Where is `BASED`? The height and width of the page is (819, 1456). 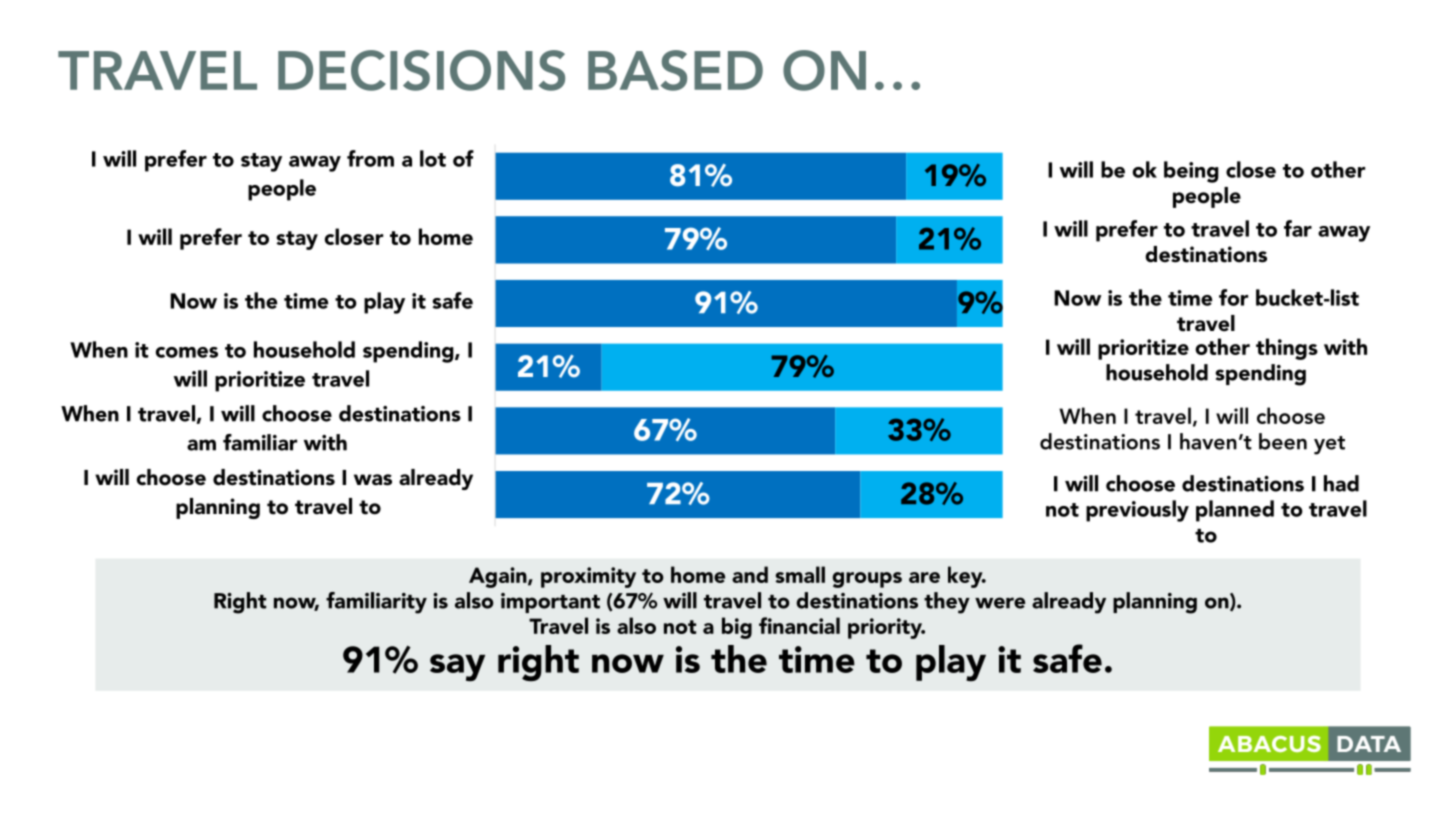 BASED is located at coordinates (675, 70).
